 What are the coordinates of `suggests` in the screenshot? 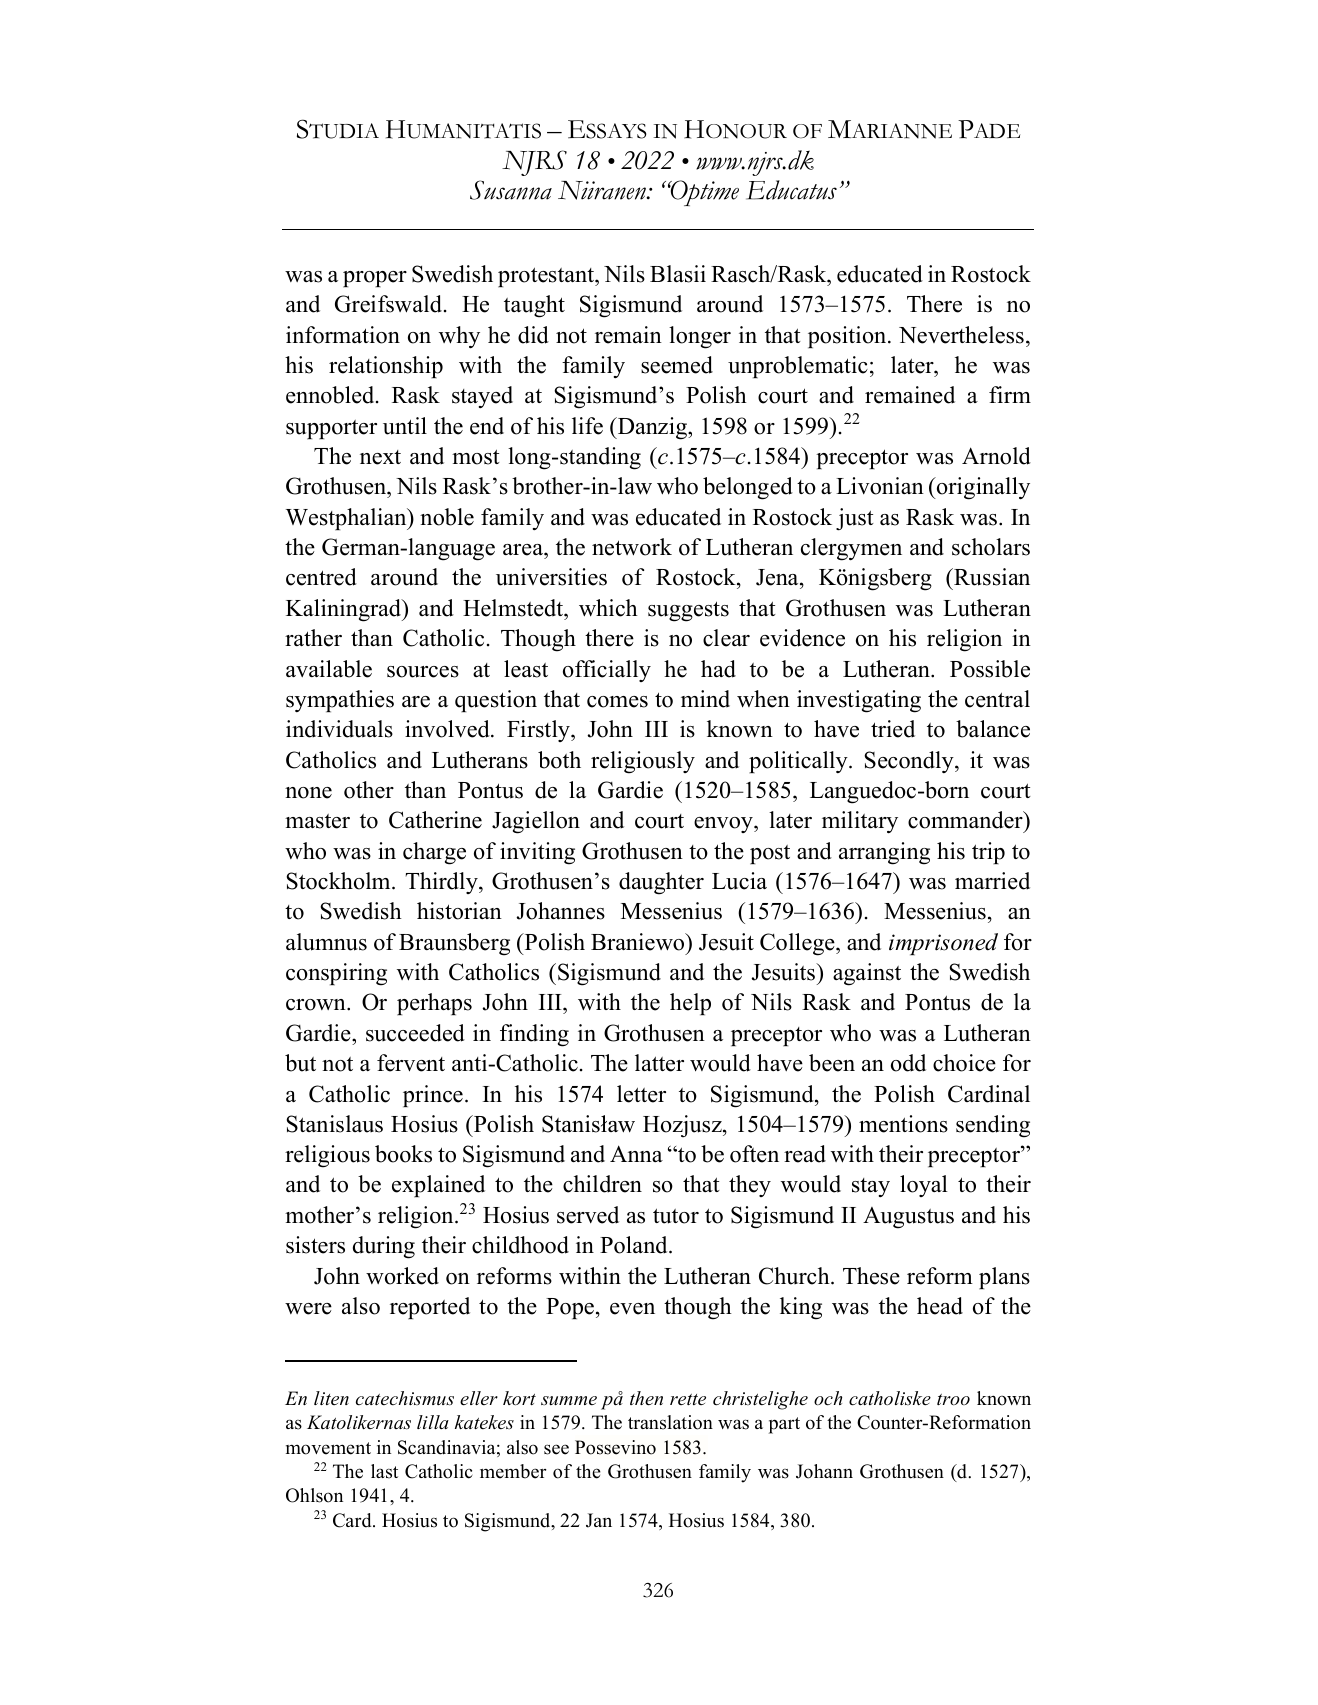 It's located at (688, 611).
